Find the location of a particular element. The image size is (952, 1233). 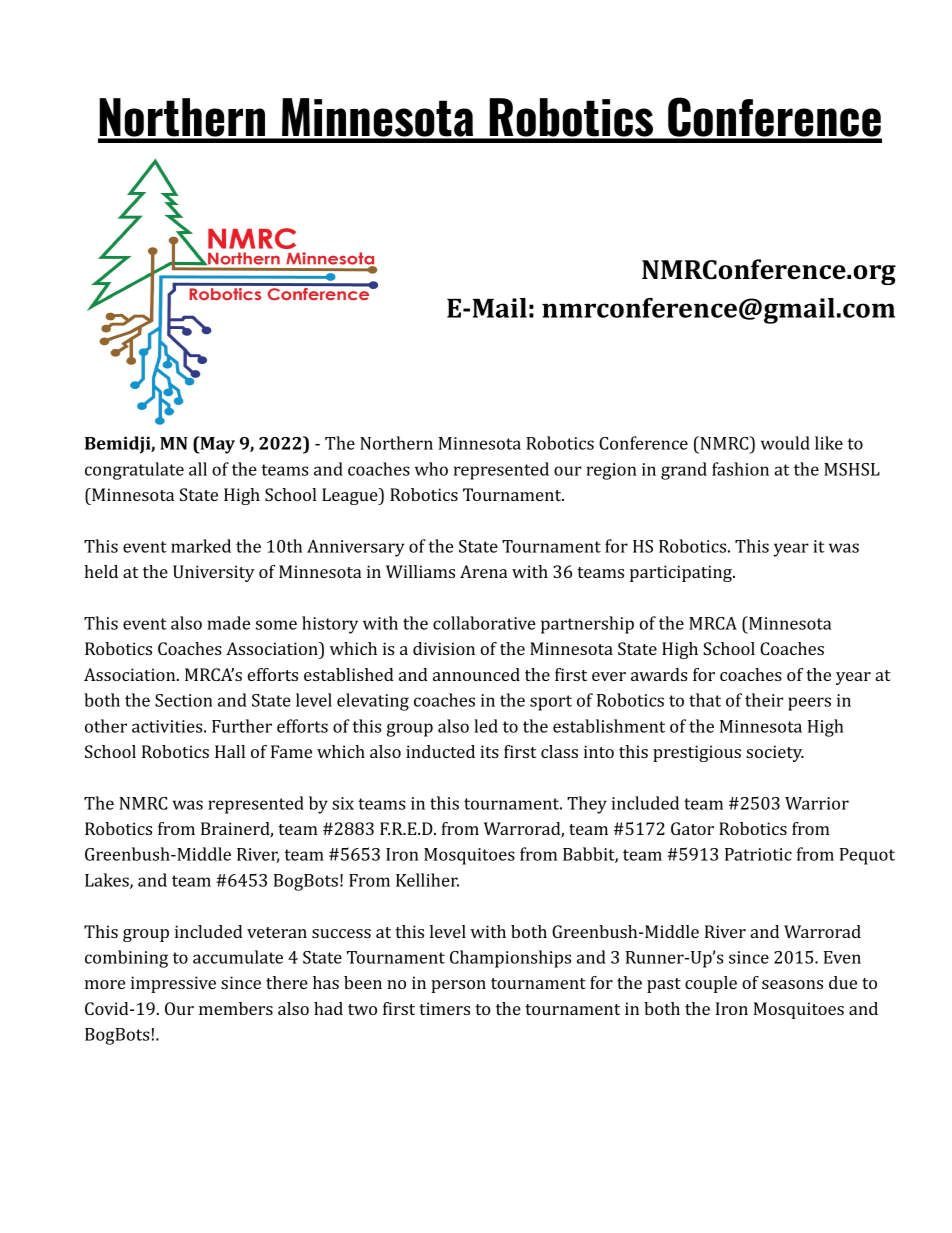

congratulate is located at coordinates (134, 471).
